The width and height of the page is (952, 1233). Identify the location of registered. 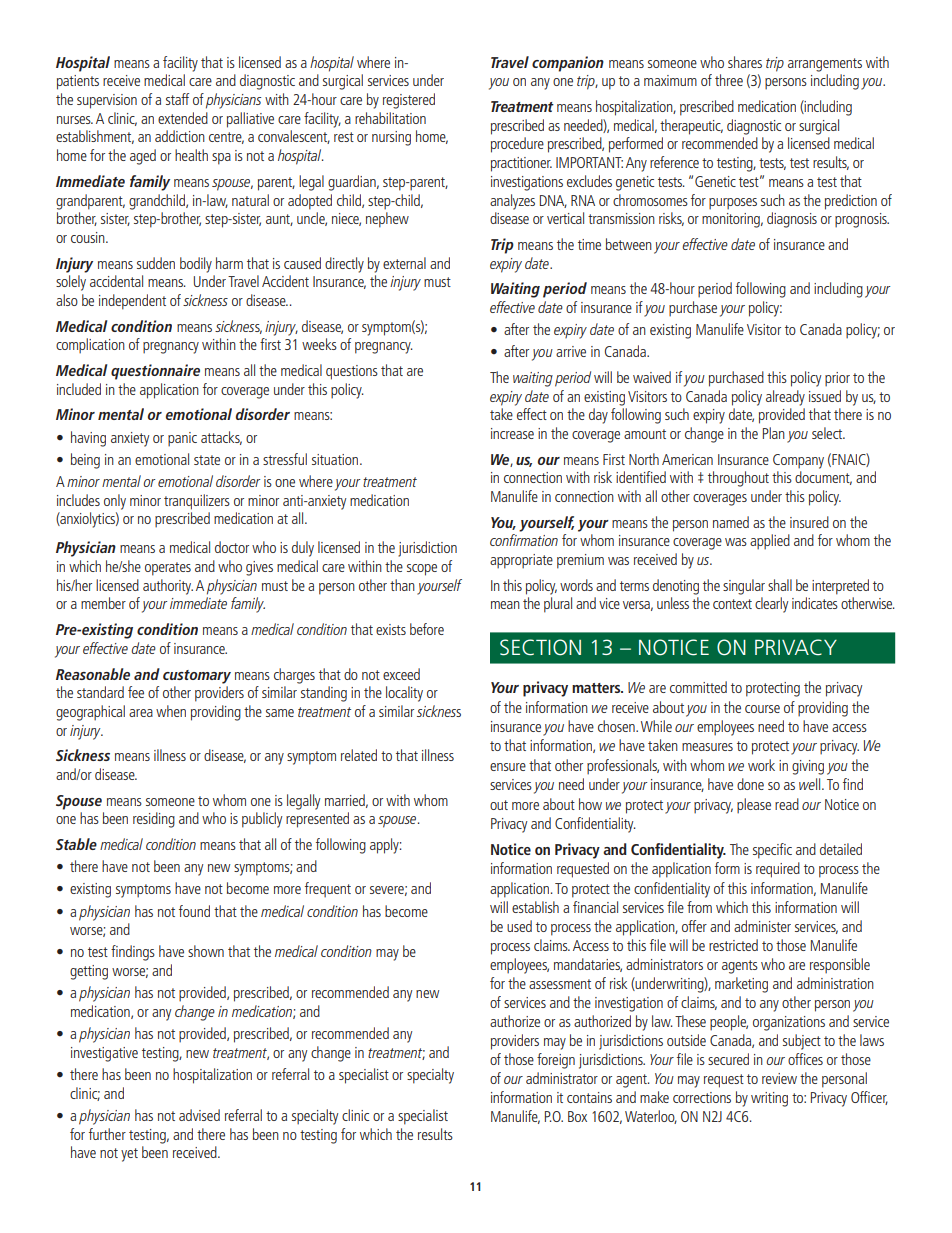
(409, 101).
